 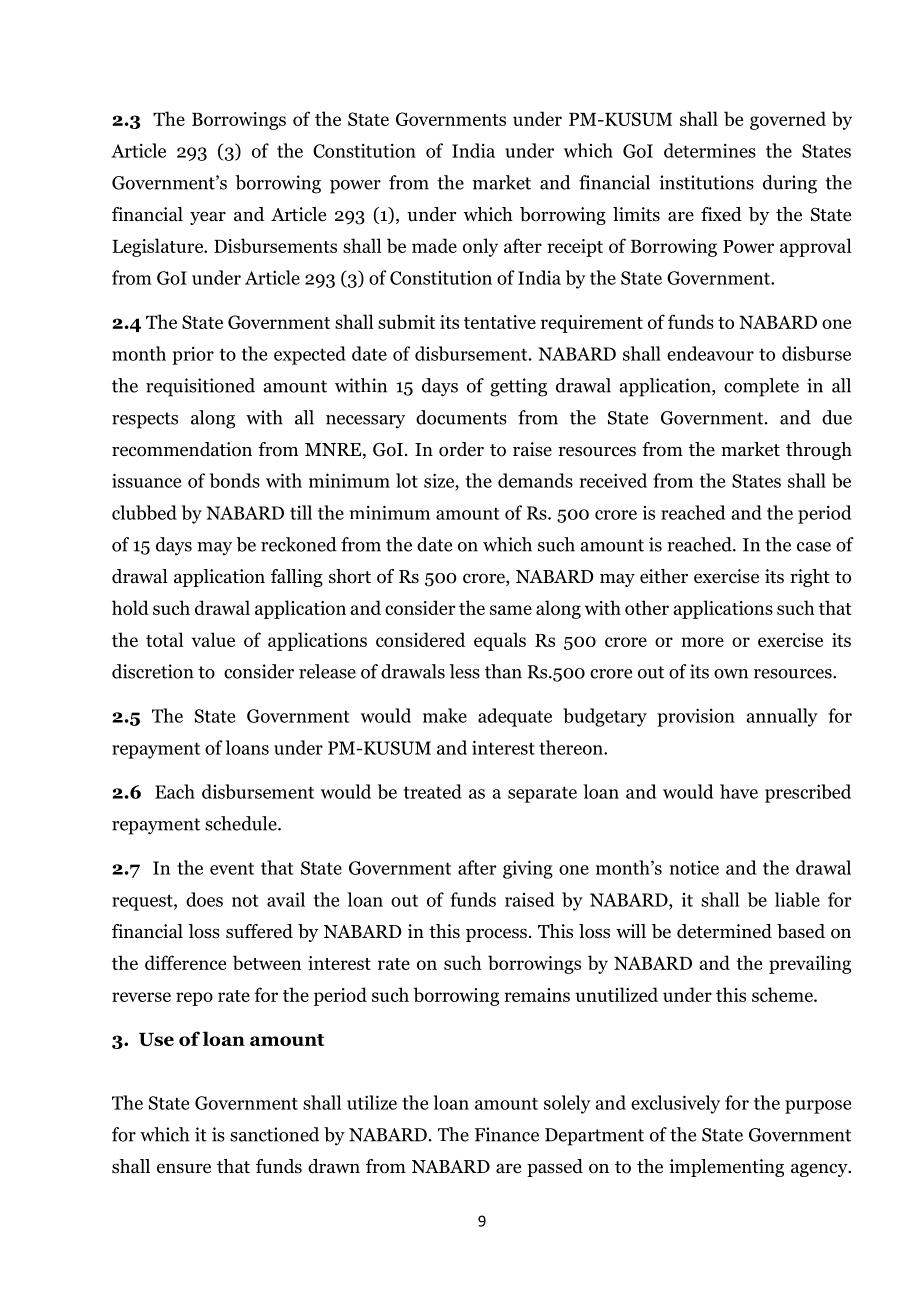 What do you see at coordinates (739, 791) in the screenshot?
I see `have` at bounding box center [739, 791].
